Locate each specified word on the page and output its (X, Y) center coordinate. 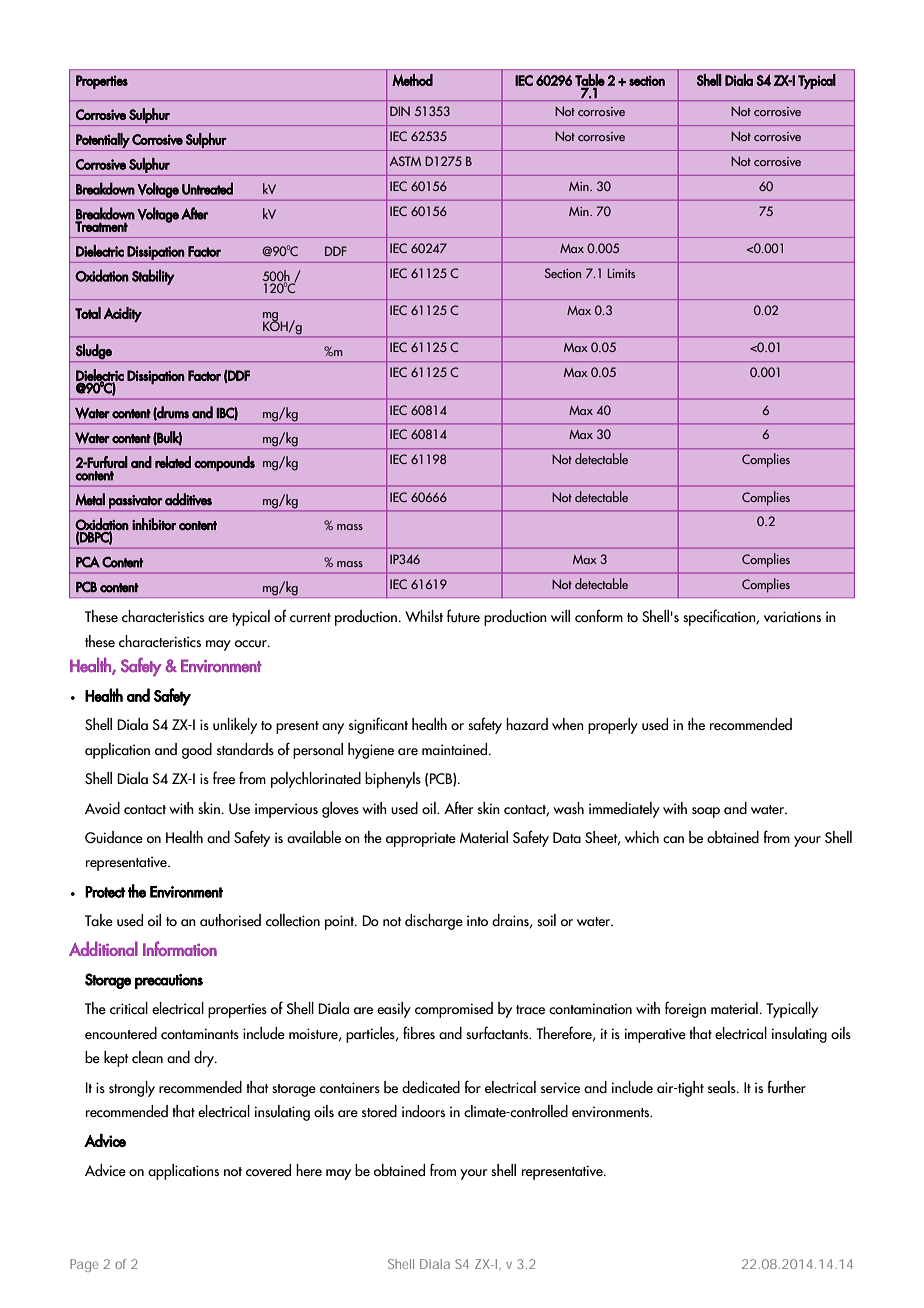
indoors (423, 1111)
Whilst (424, 616)
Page (84, 1265)
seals (723, 1087)
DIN (400, 111)
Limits (621, 273)
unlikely (235, 726)
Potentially (103, 140)
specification (720, 617)
